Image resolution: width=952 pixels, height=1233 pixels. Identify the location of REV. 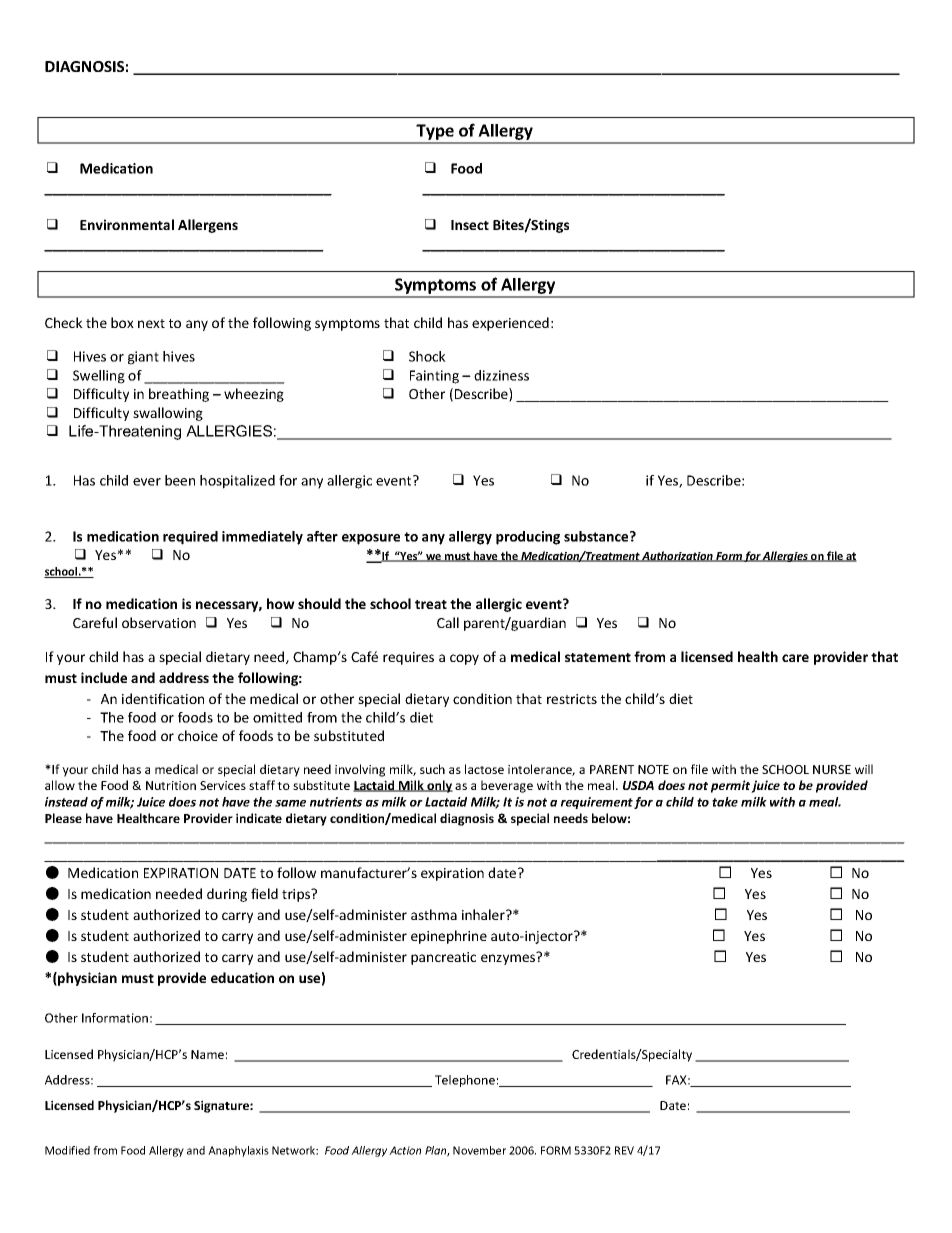
(624, 1150).
